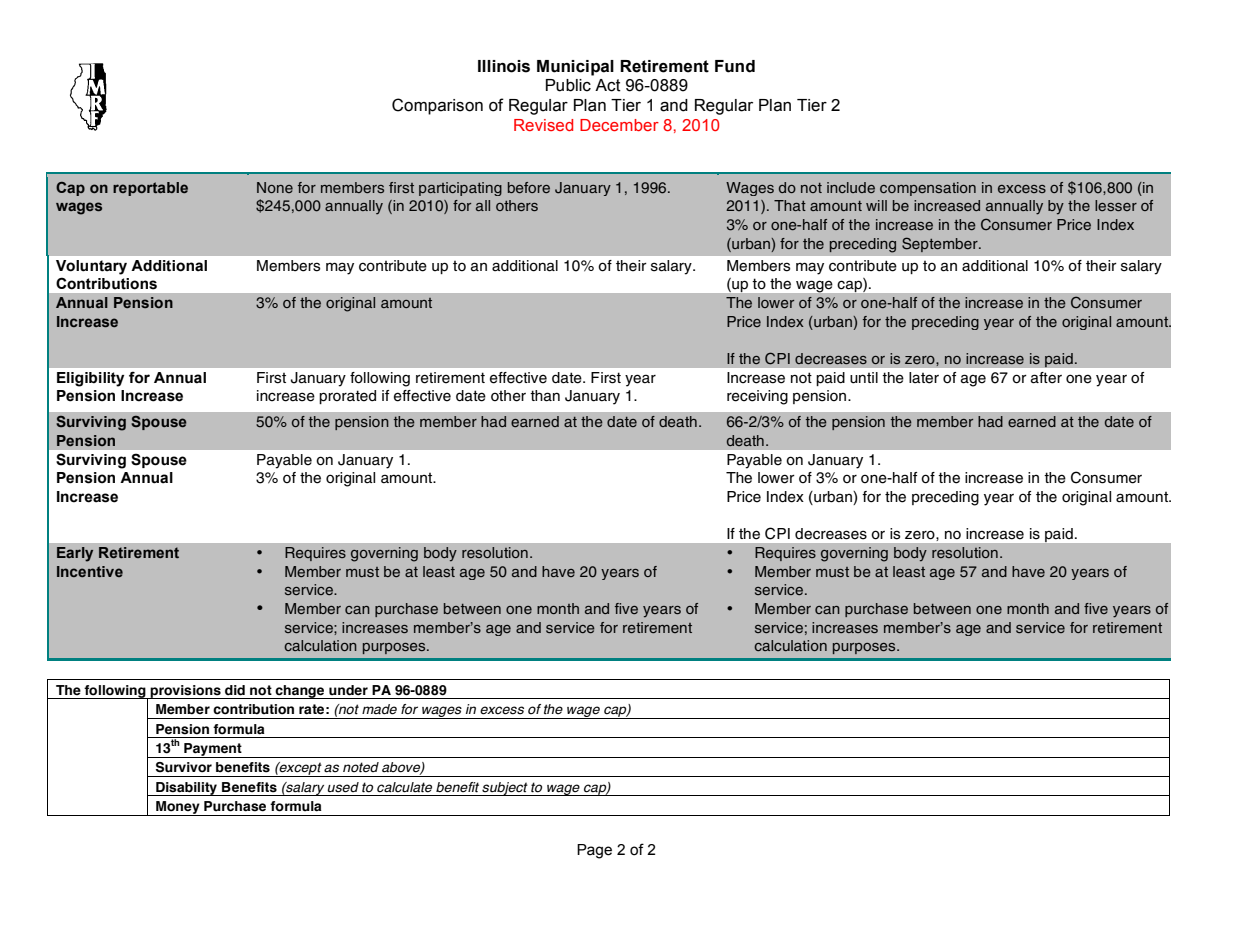 The width and height of the screenshot is (1233, 952). Describe the element at coordinates (178, 808) in the screenshot. I see `Money` at that location.
